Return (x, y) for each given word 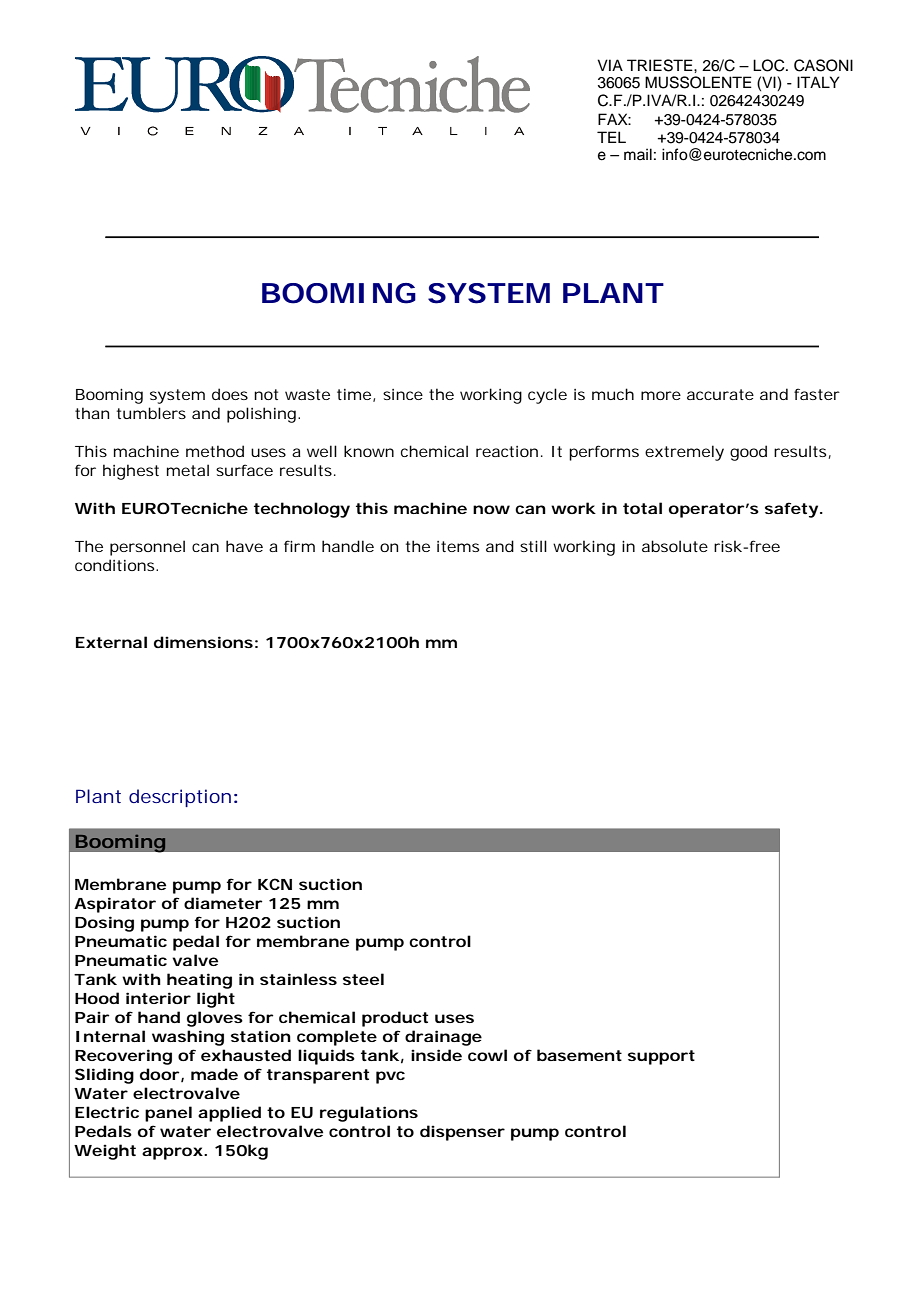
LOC (770, 65)
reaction (507, 451)
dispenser (462, 1133)
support (661, 1057)
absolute (675, 546)
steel (363, 979)
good (748, 453)
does (230, 394)
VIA (610, 65)
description (180, 798)
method (215, 451)
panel (168, 1114)
